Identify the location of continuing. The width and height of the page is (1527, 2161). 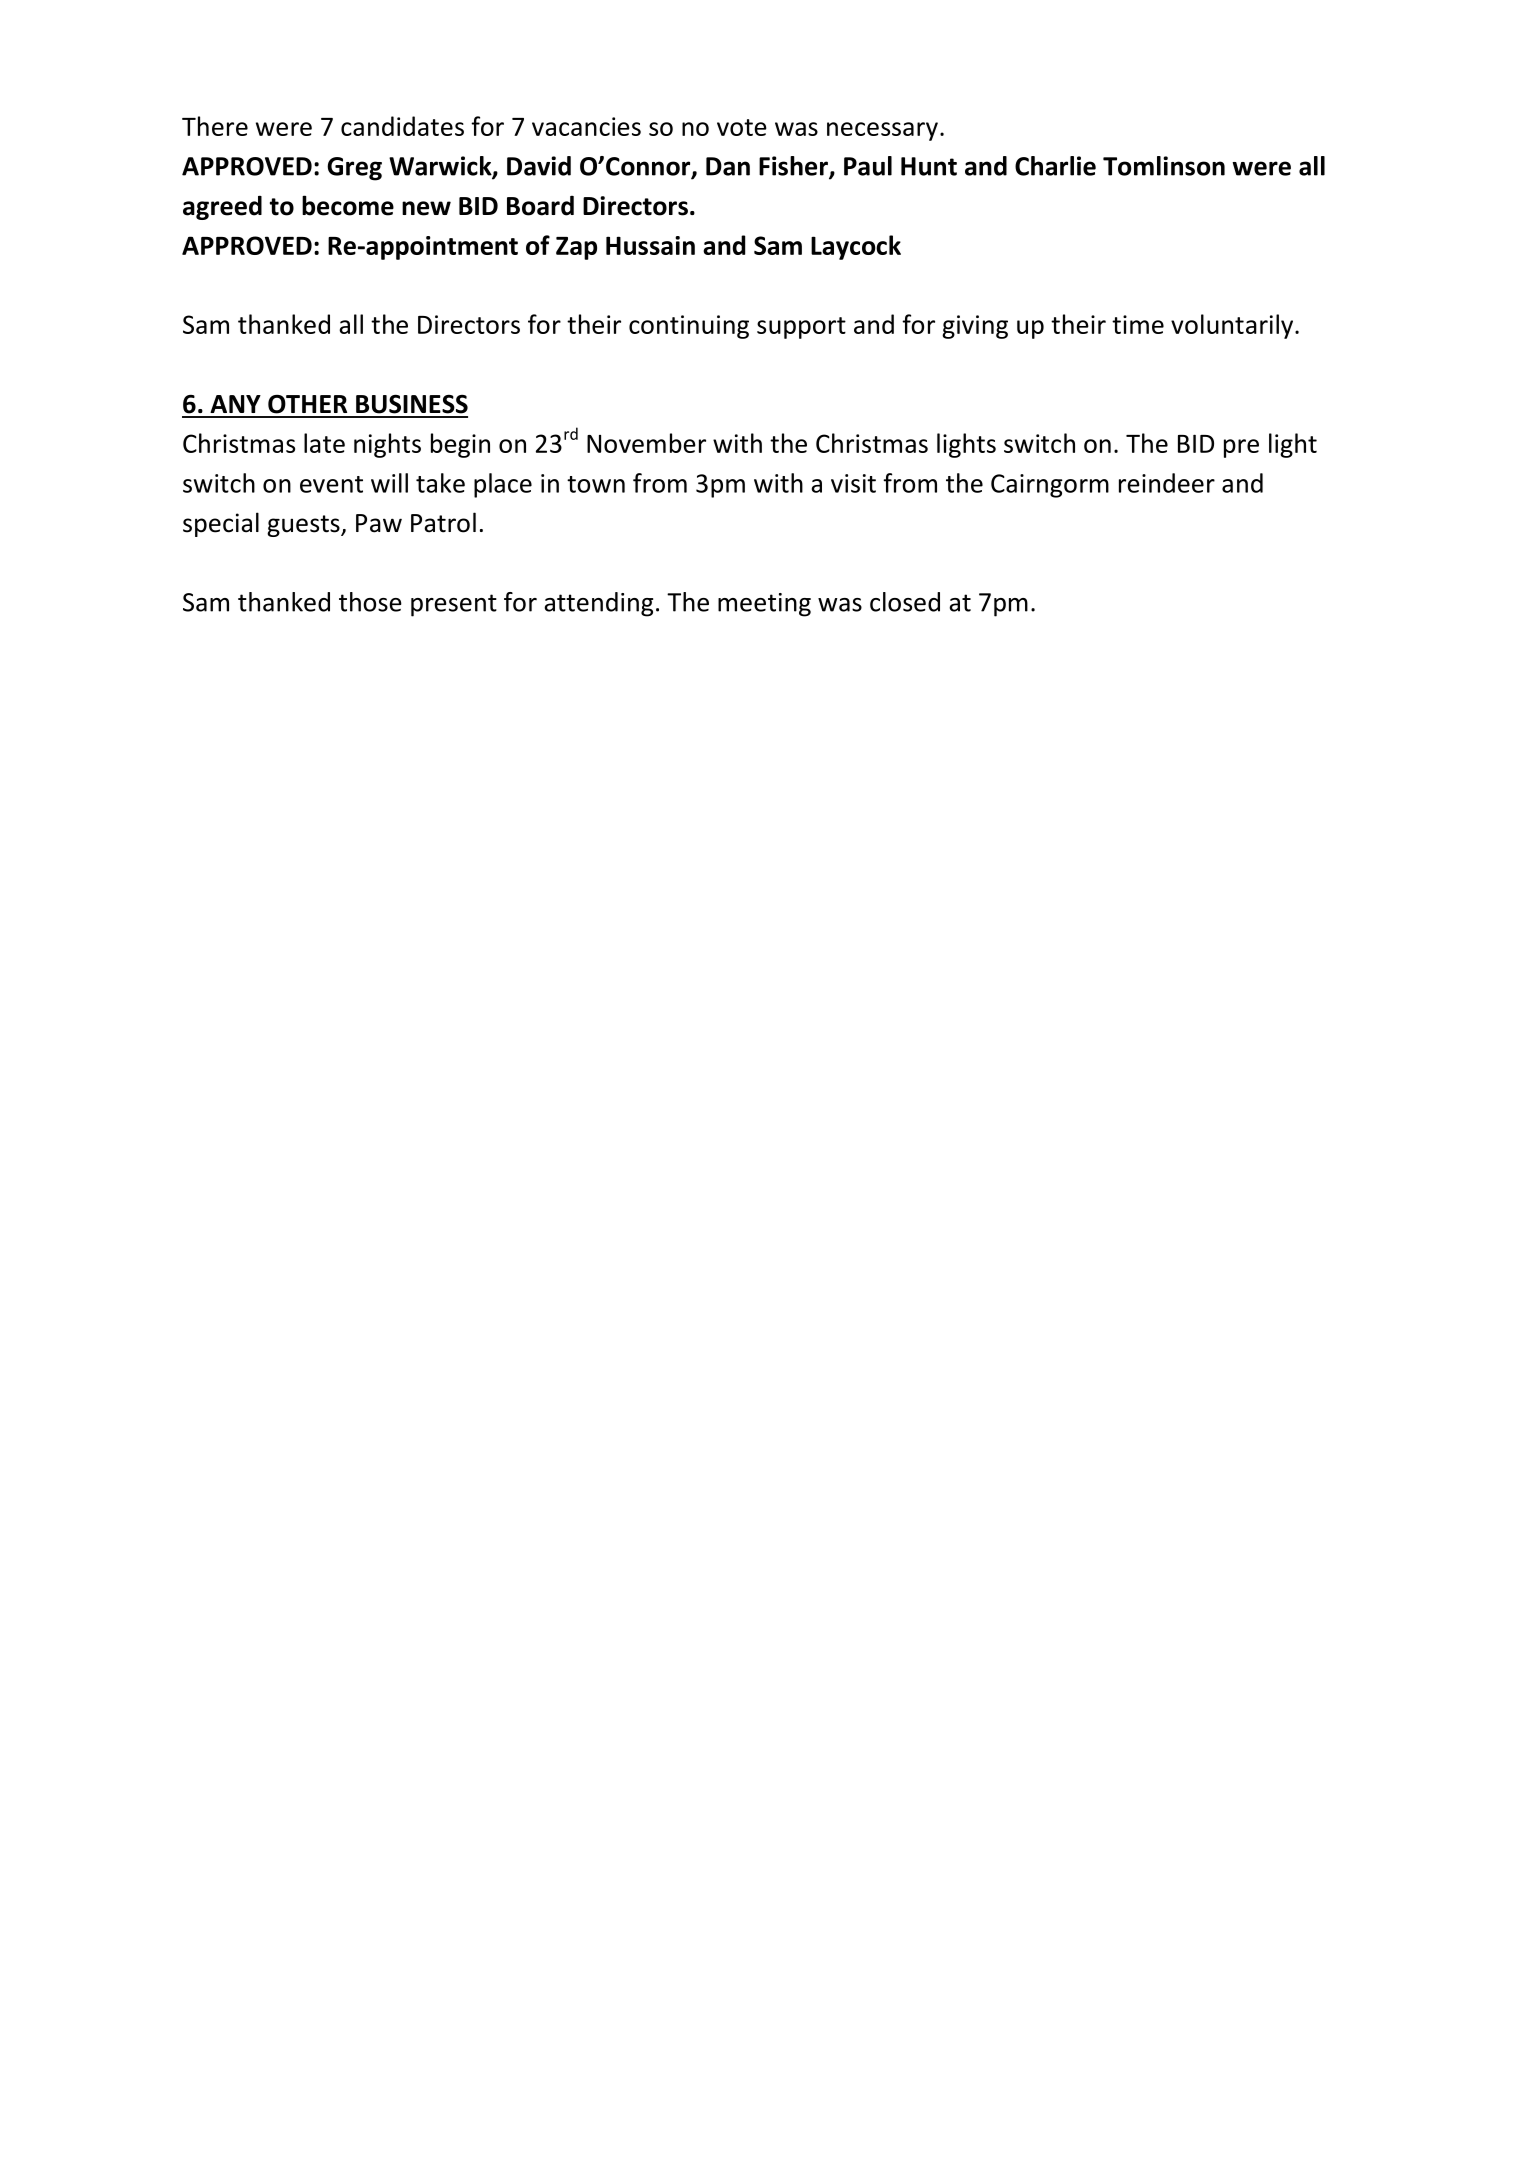
(689, 327).
